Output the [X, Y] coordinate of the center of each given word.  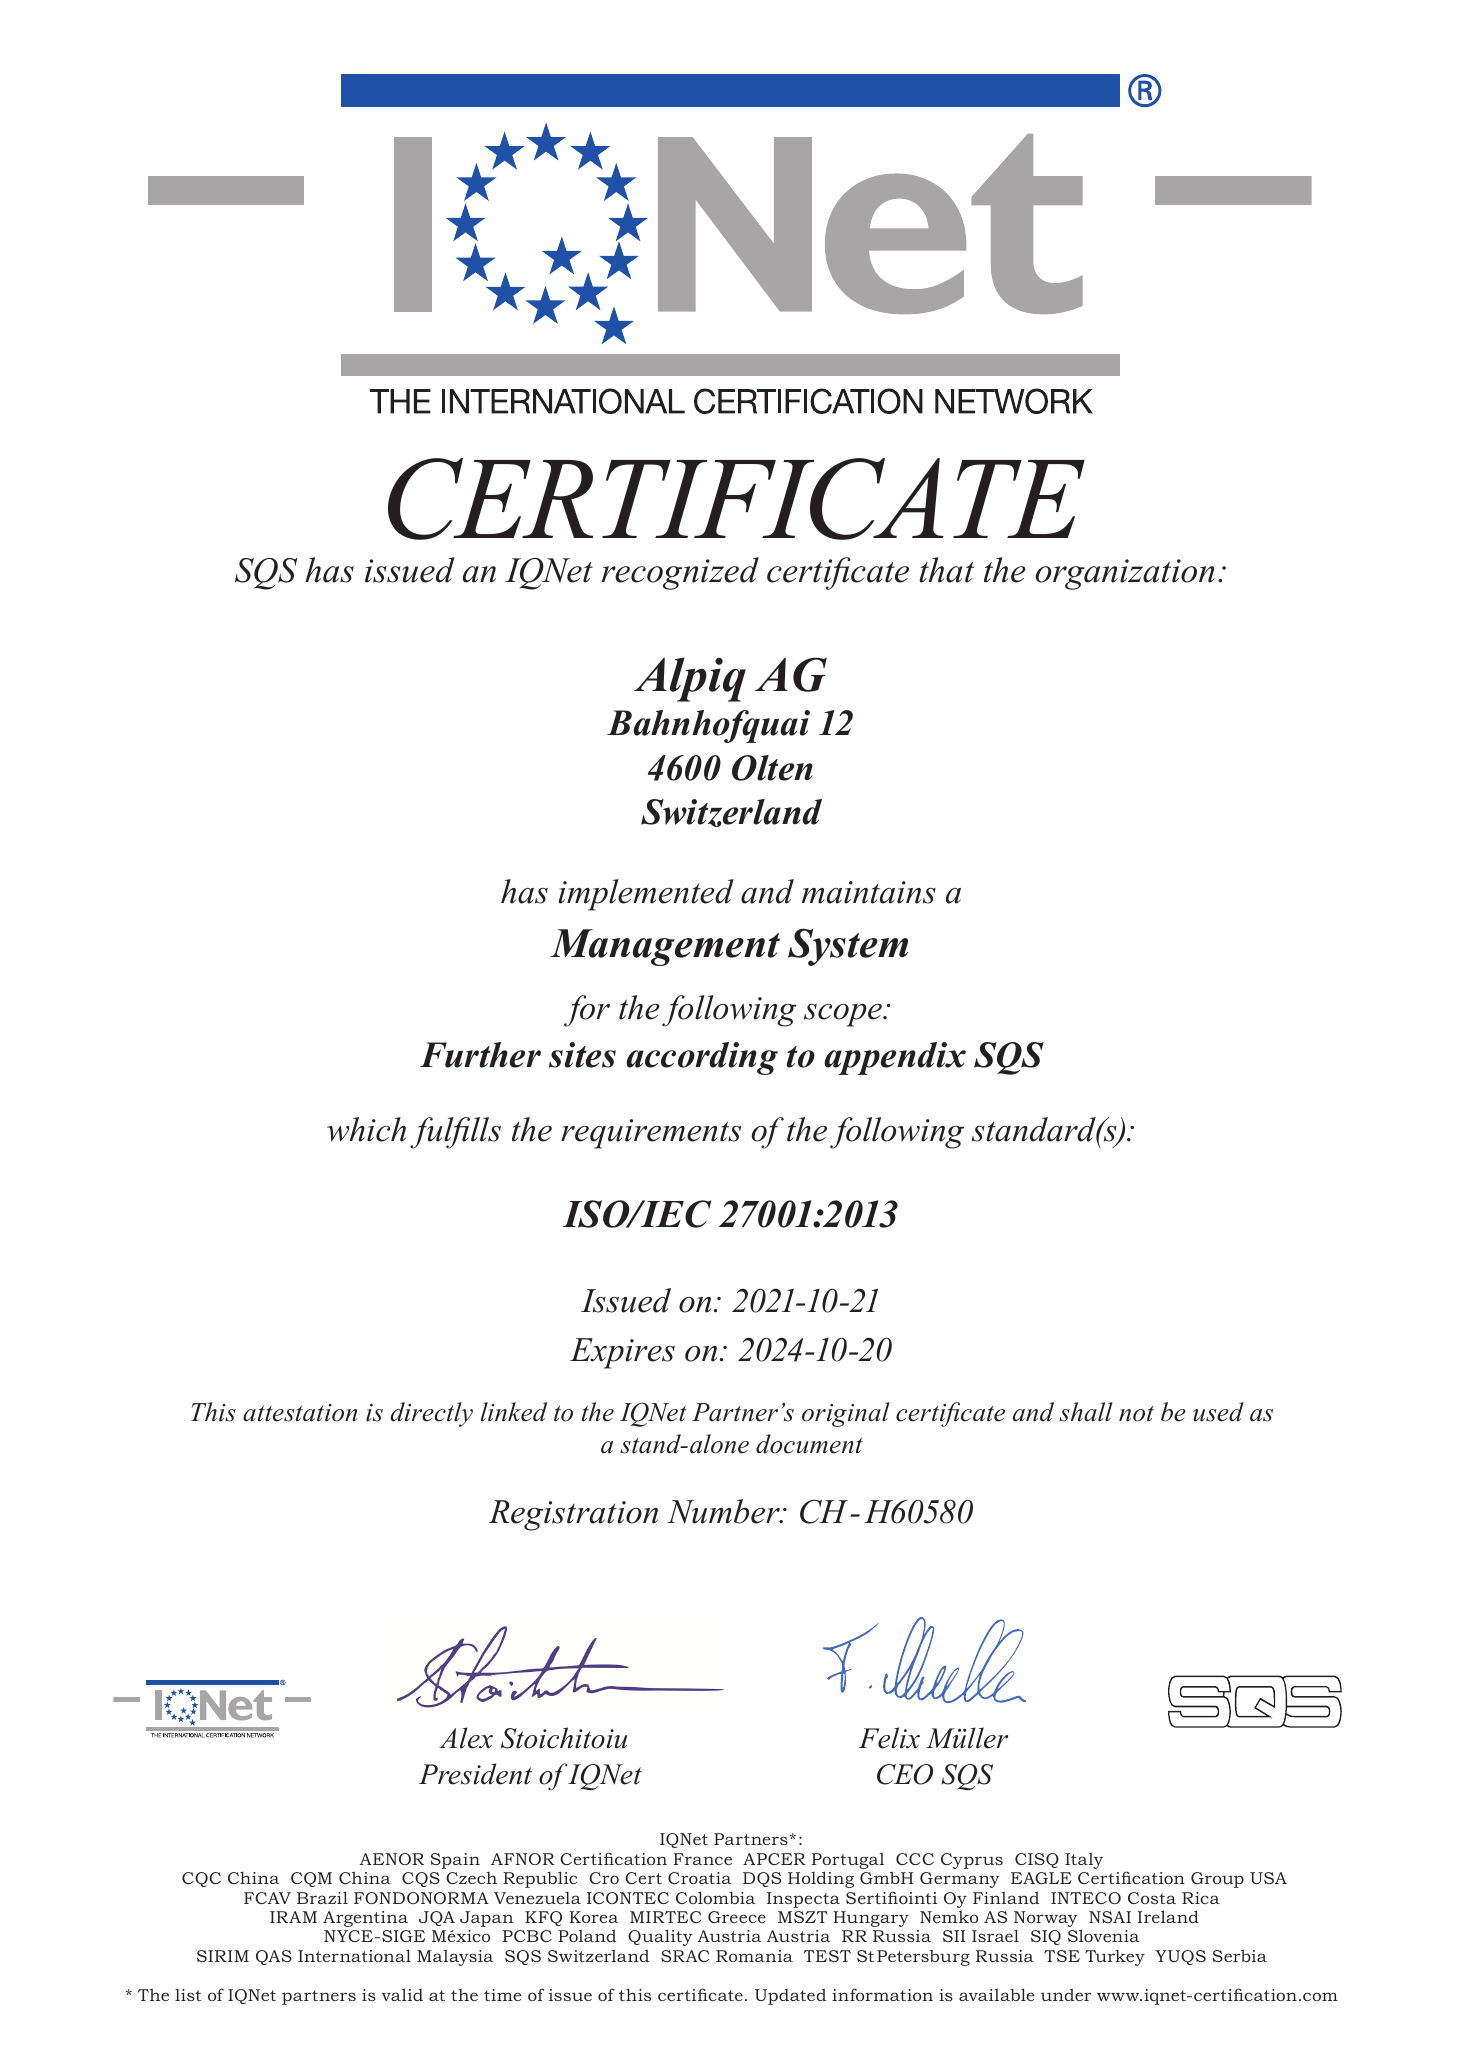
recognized [680, 573]
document [809, 1444]
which [366, 1129]
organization [1125, 574]
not [1136, 1414]
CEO [905, 1774]
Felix [889, 1738]
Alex [466, 1738]
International [354, 1955]
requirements [651, 1134]
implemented [646, 895]
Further [480, 1055]
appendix [895, 1058]
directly [432, 1414]
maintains [869, 892]
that [946, 570]
